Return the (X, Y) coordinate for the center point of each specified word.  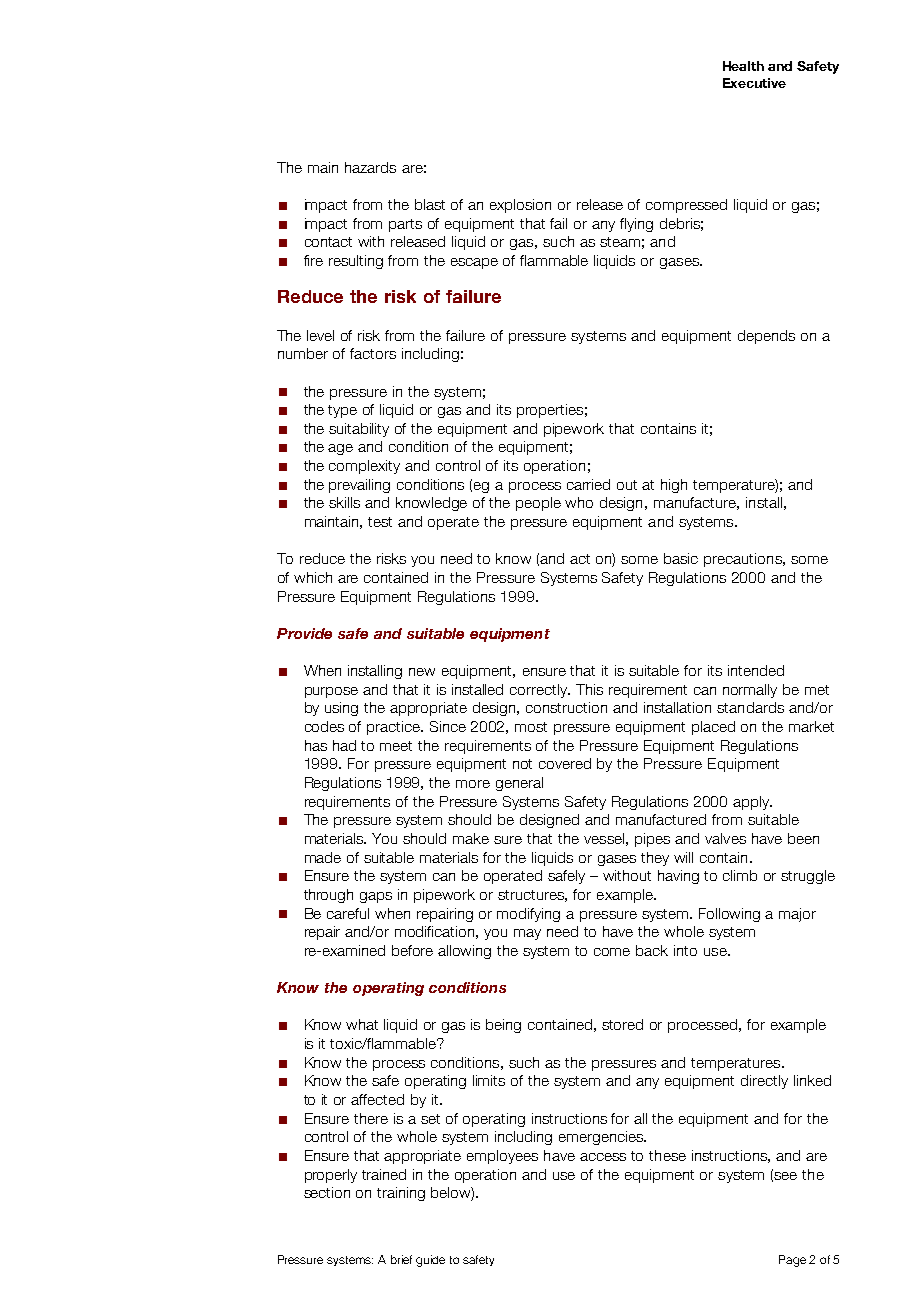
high (674, 486)
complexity (364, 467)
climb (740, 875)
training (401, 1194)
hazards (370, 167)
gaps (376, 897)
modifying (528, 915)
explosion (520, 206)
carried (588, 484)
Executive (754, 83)
